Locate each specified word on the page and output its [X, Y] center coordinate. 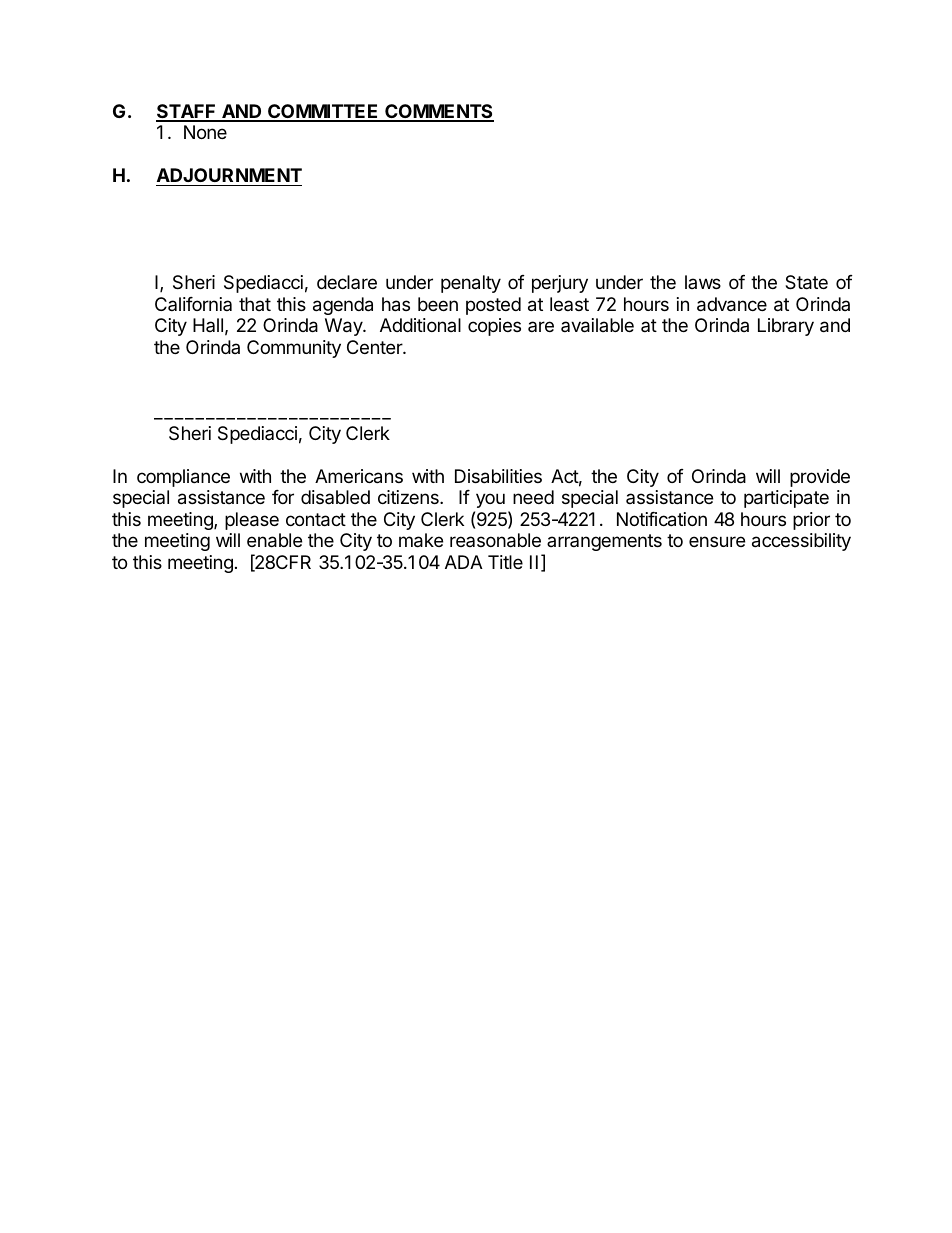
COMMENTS [438, 112]
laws [703, 282]
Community [294, 349]
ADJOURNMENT [229, 175]
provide [820, 478]
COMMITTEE [323, 112]
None [205, 132]
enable [274, 540]
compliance [183, 478]
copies [494, 327]
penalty [471, 284]
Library [786, 327]
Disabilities [498, 476]
